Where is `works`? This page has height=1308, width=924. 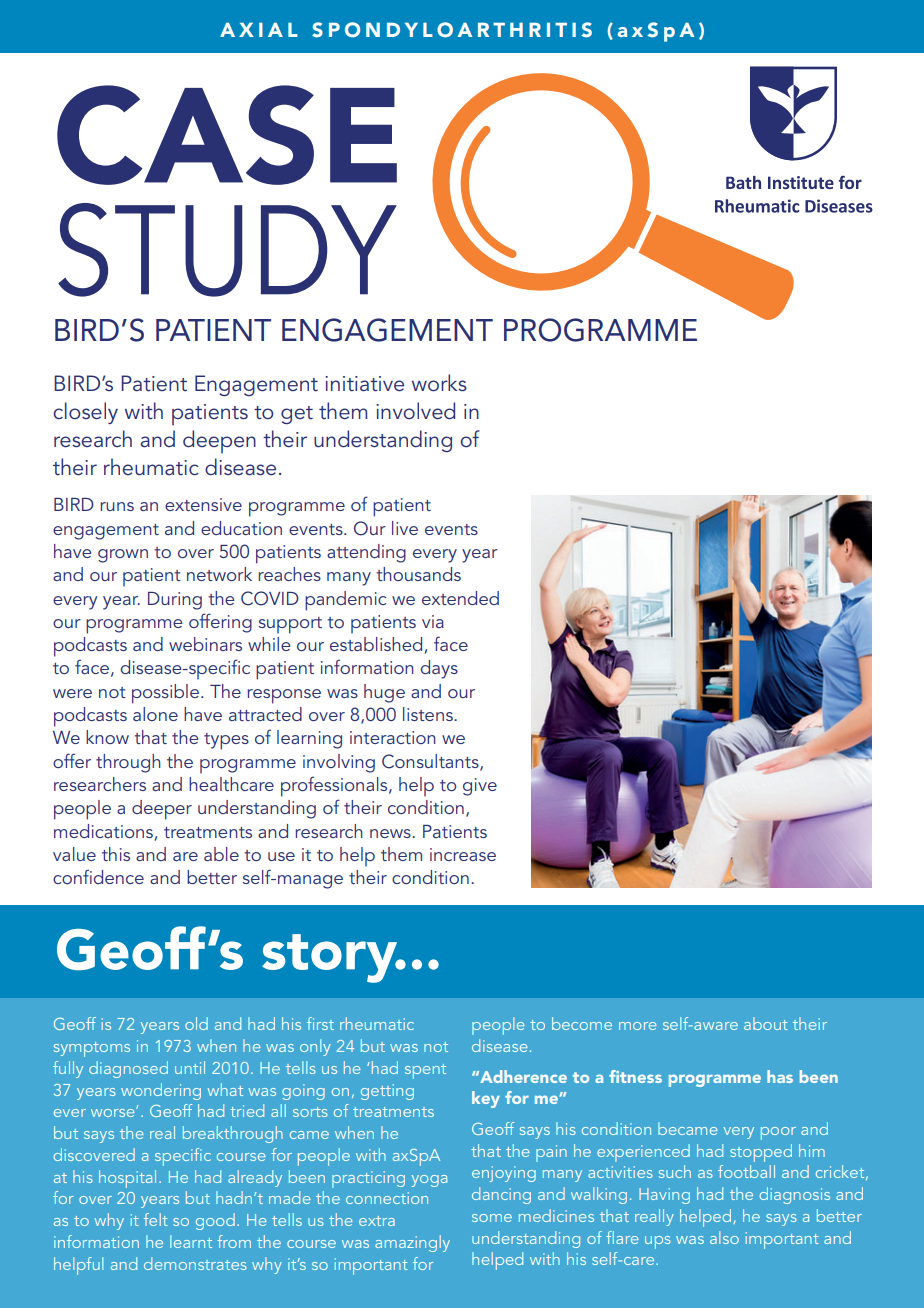 works is located at coordinates (439, 383).
